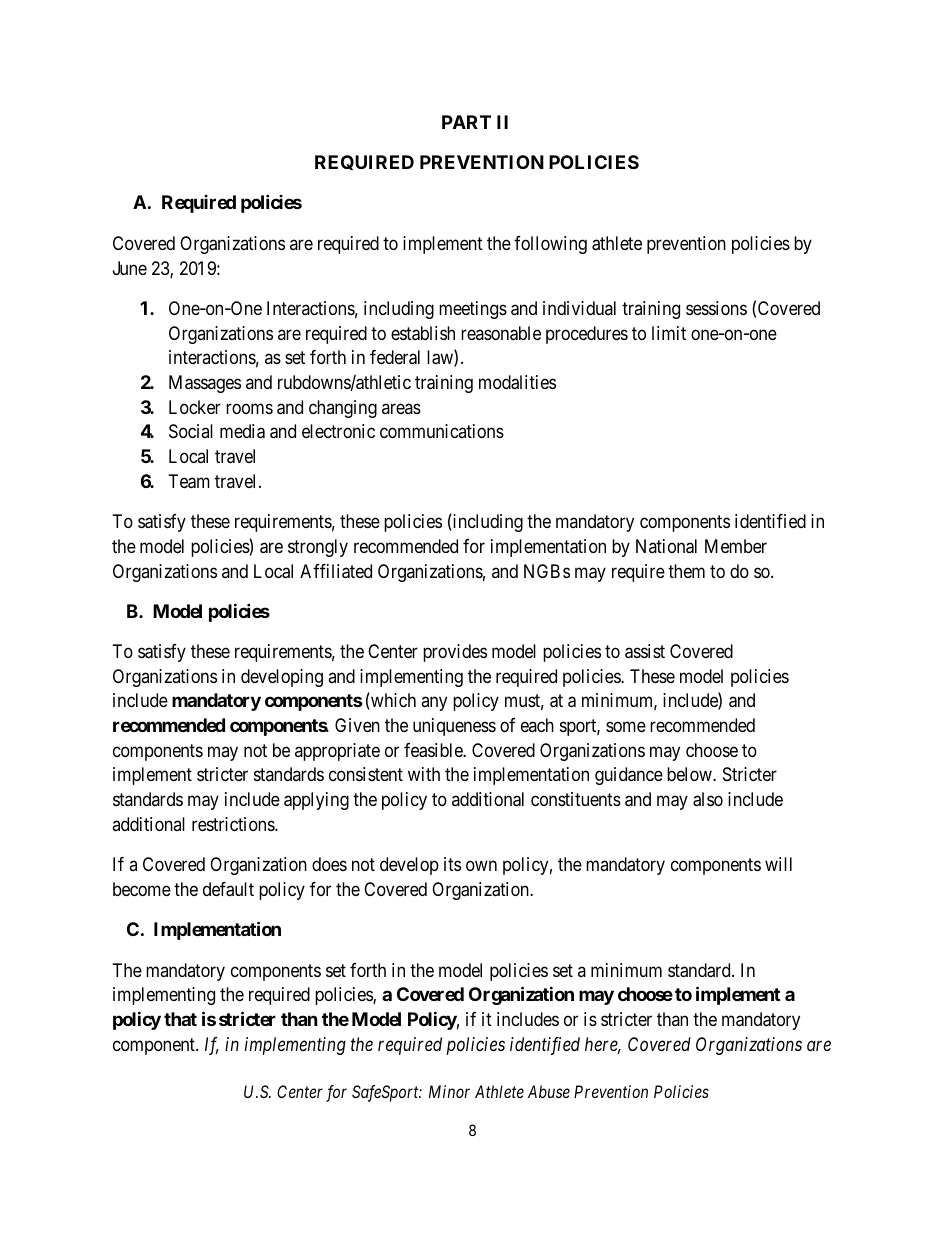 The width and height of the page is (952, 1233). I want to click on communications, so click(442, 431).
